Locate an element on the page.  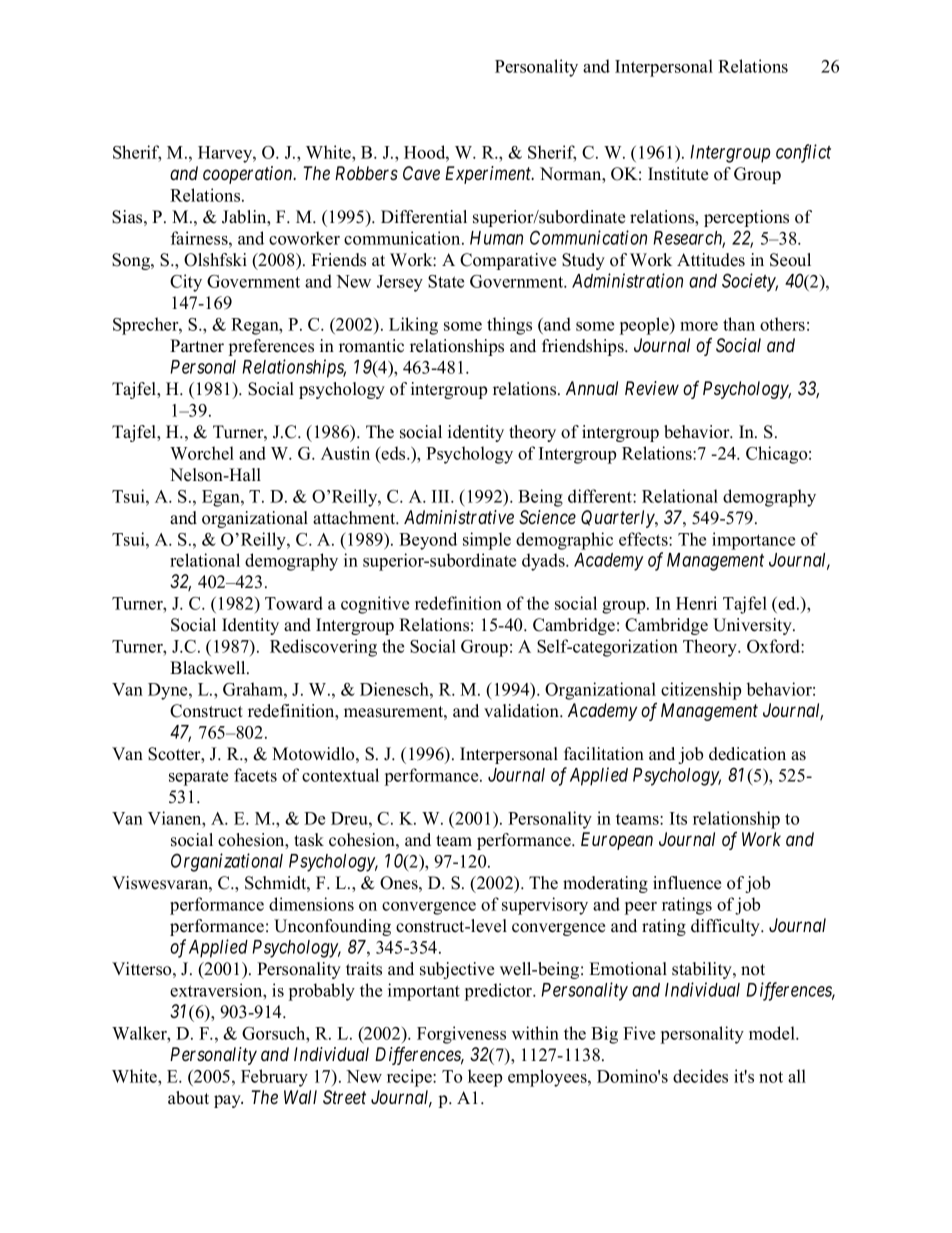
Institute is located at coordinates (678, 174).
